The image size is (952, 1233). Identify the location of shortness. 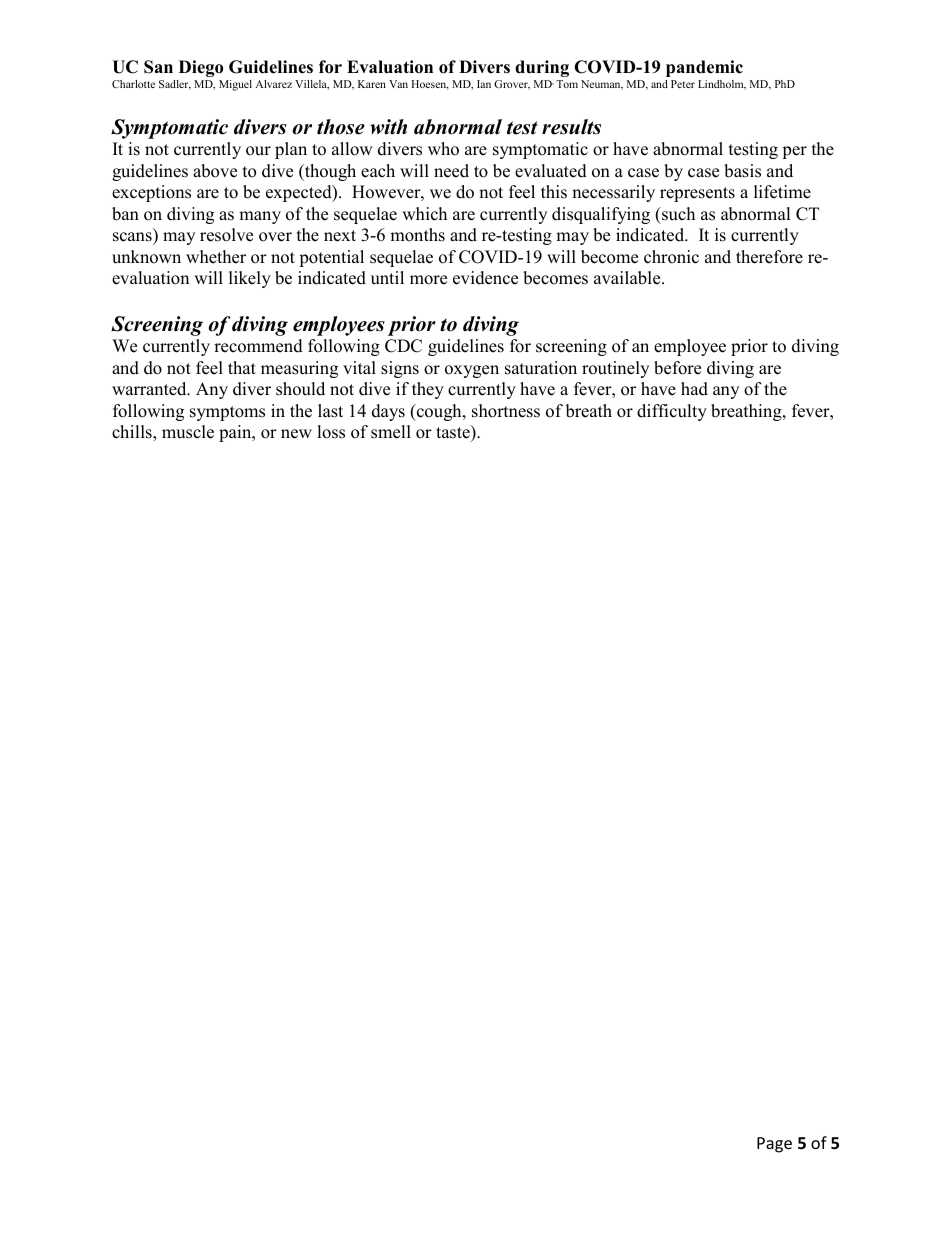
(506, 411).
